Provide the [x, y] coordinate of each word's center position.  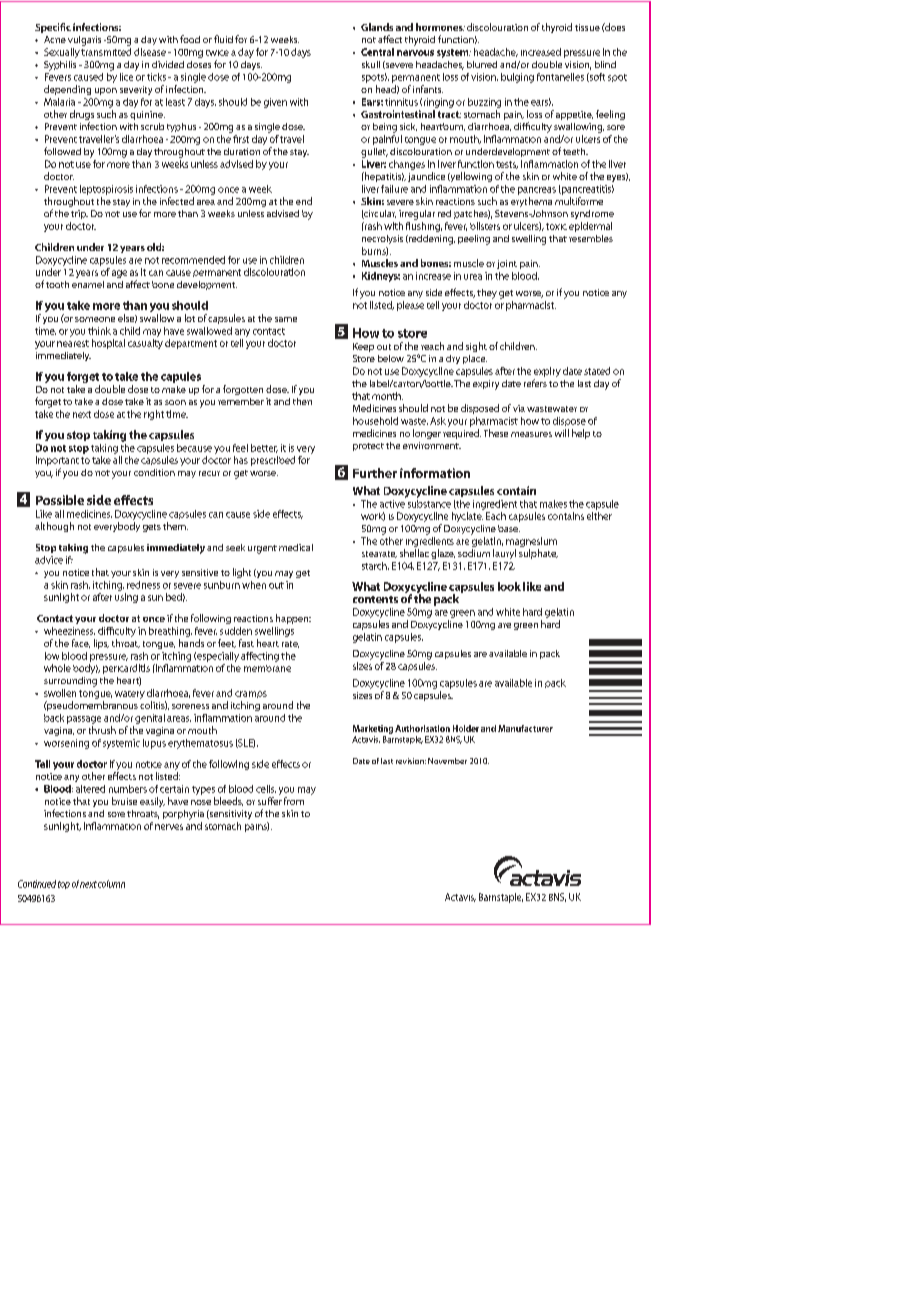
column [111, 884]
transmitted [106, 52]
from [294, 801]
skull [371, 64]
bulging [517, 78]
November [447, 761]
